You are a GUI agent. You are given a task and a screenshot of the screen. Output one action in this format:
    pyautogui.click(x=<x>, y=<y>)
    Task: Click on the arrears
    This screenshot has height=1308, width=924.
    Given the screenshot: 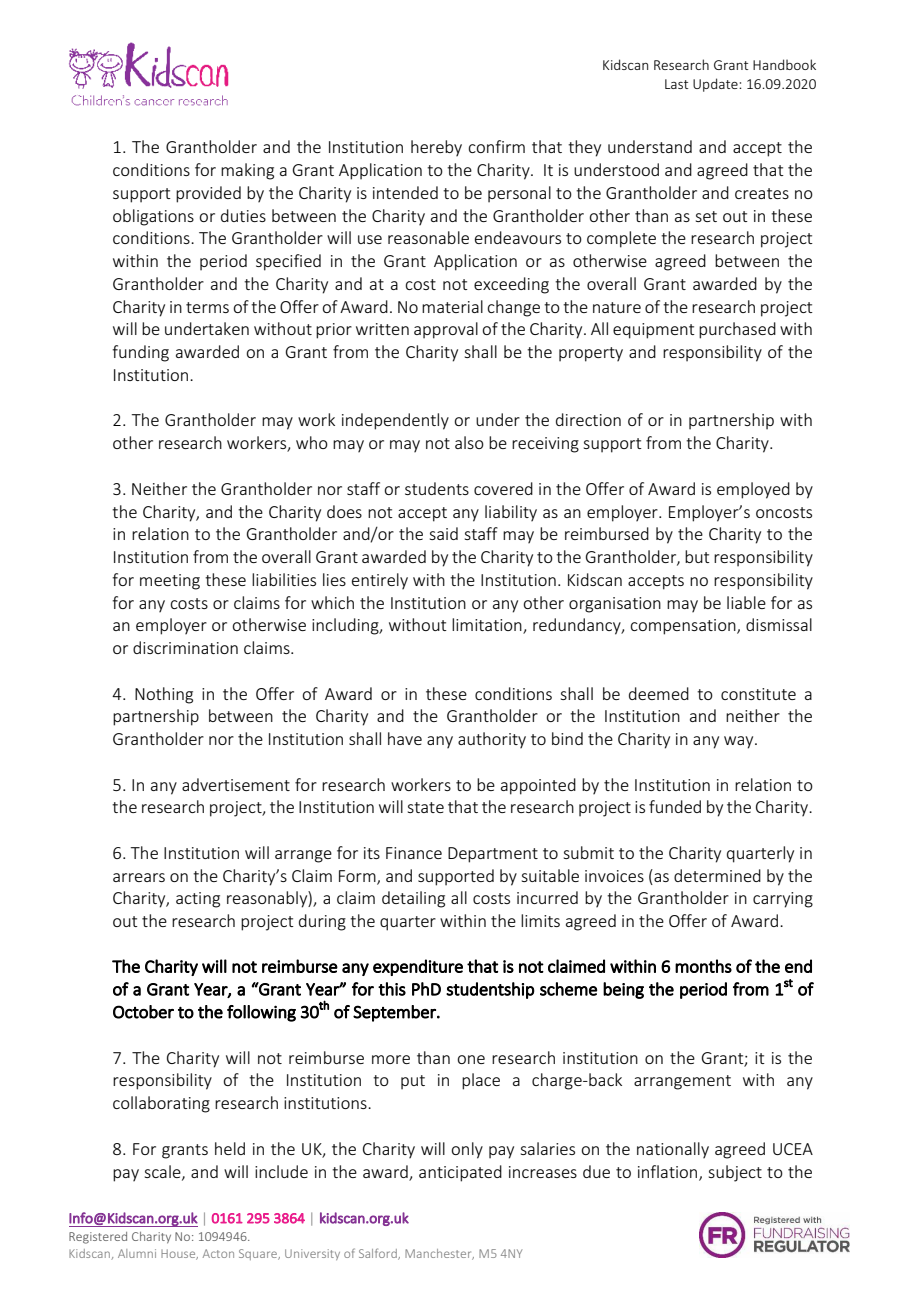 What is the action you would take?
    pyautogui.click(x=139, y=877)
